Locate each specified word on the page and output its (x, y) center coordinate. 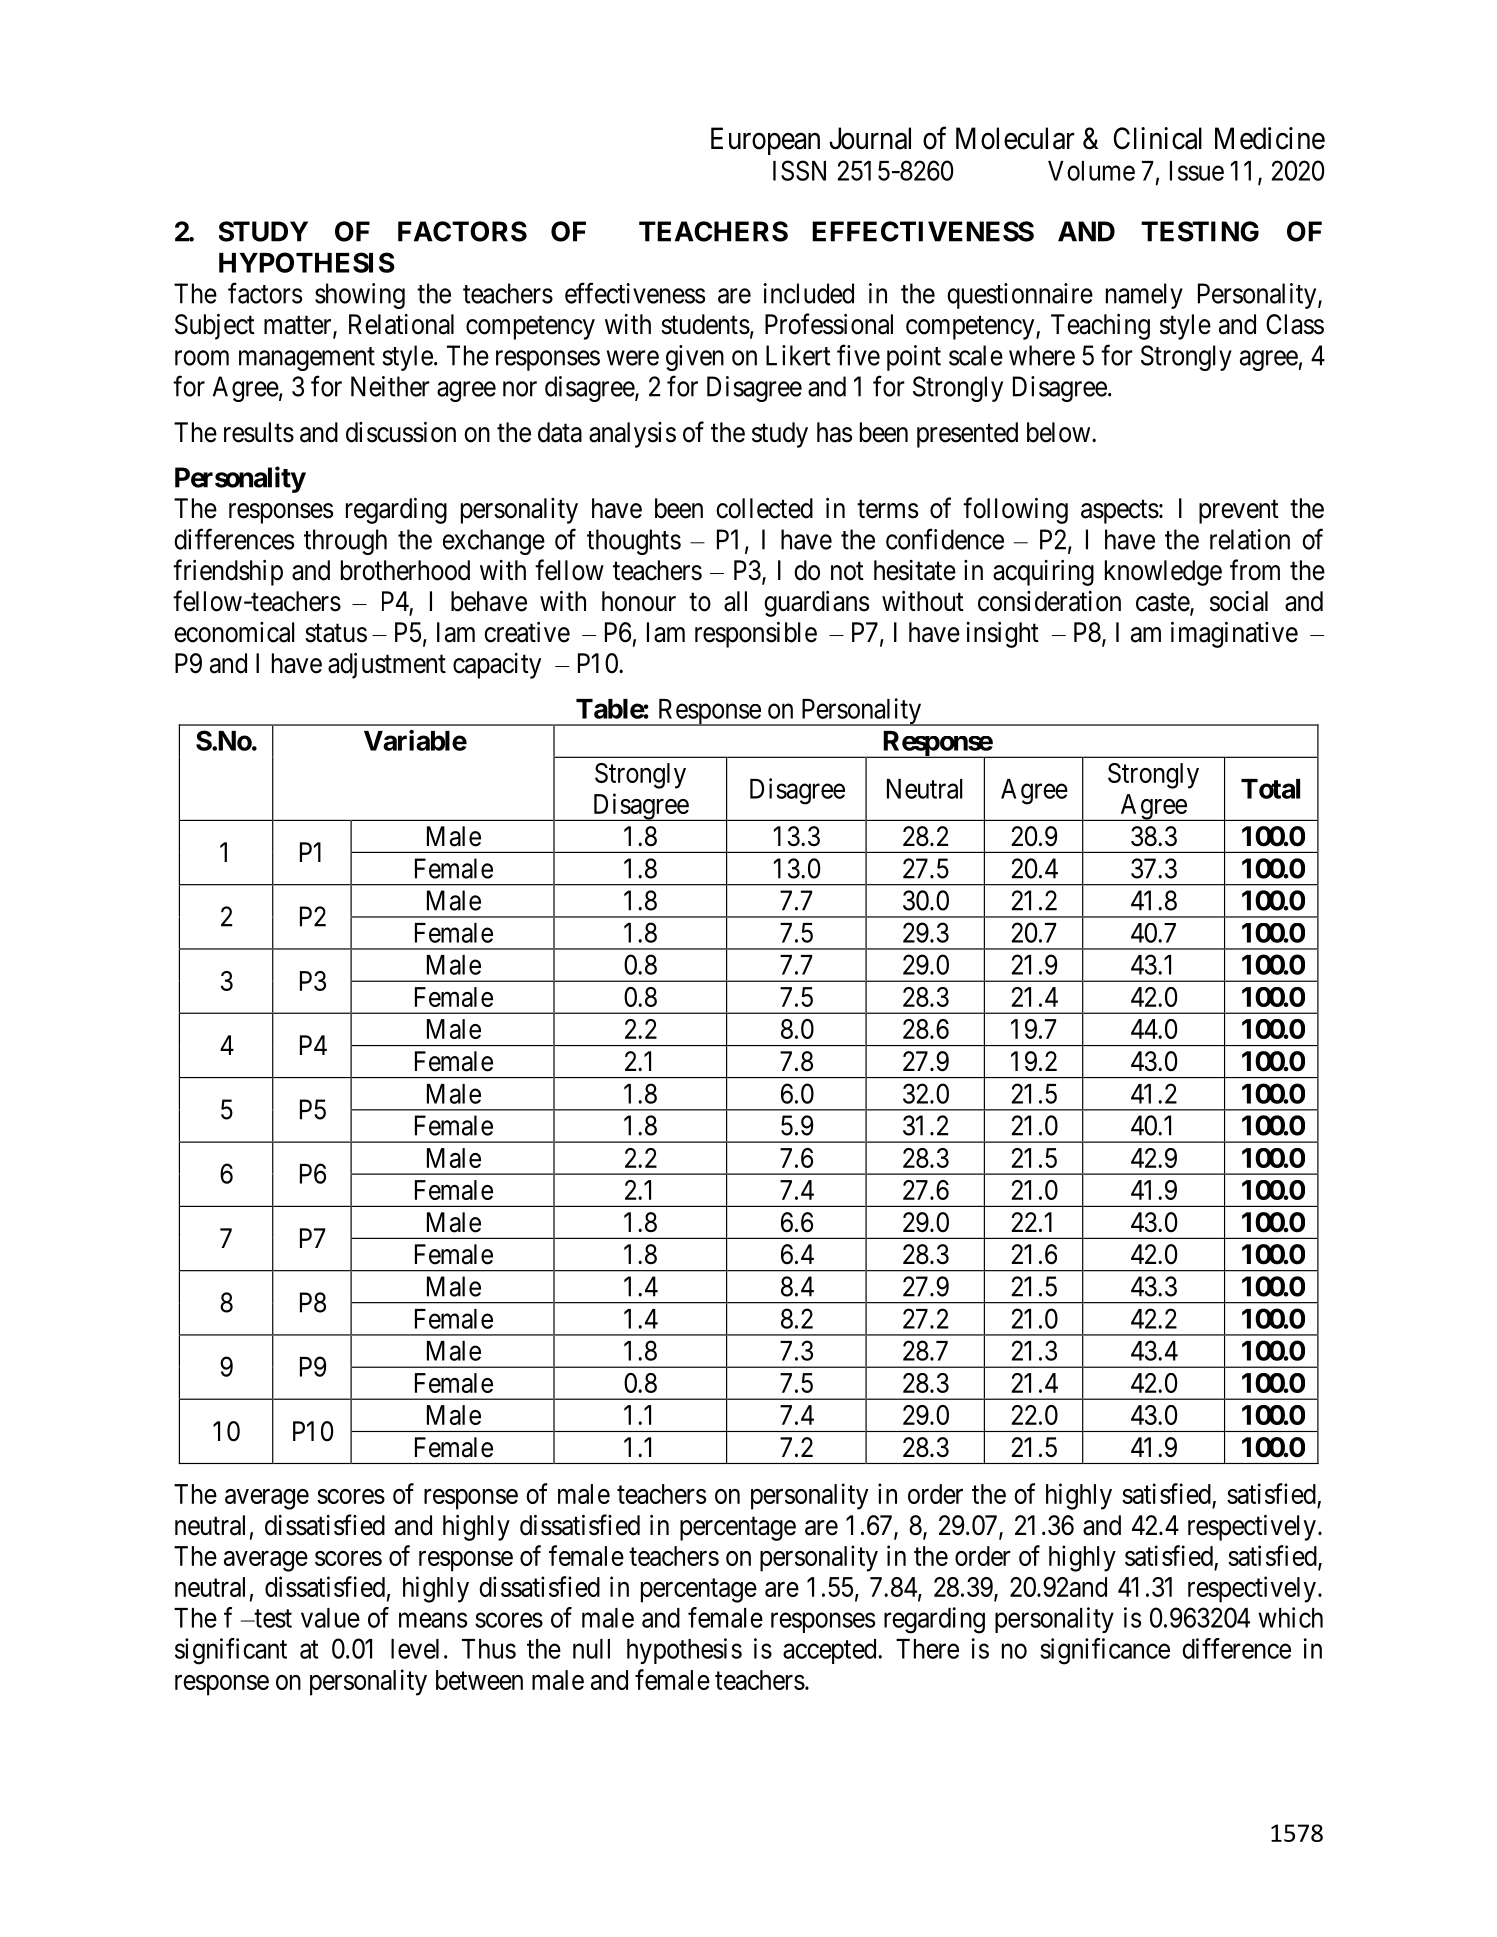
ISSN (799, 170)
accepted (831, 1651)
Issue (1197, 171)
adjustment (387, 666)
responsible (756, 635)
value (330, 1618)
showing (360, 296)
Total (1270, 789)
